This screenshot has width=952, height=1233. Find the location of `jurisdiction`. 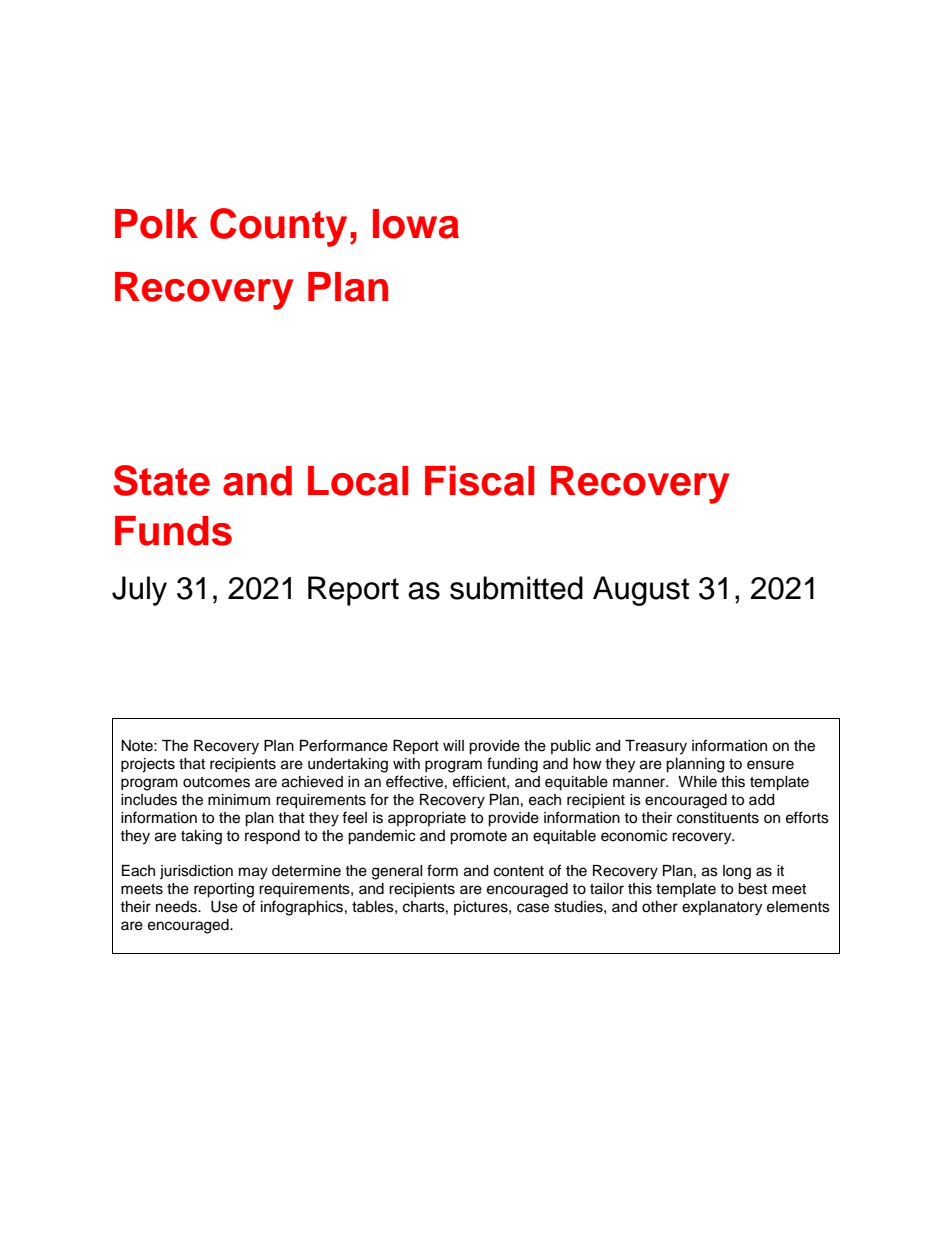

jurisdiction is located at coordinates (196, 872).
